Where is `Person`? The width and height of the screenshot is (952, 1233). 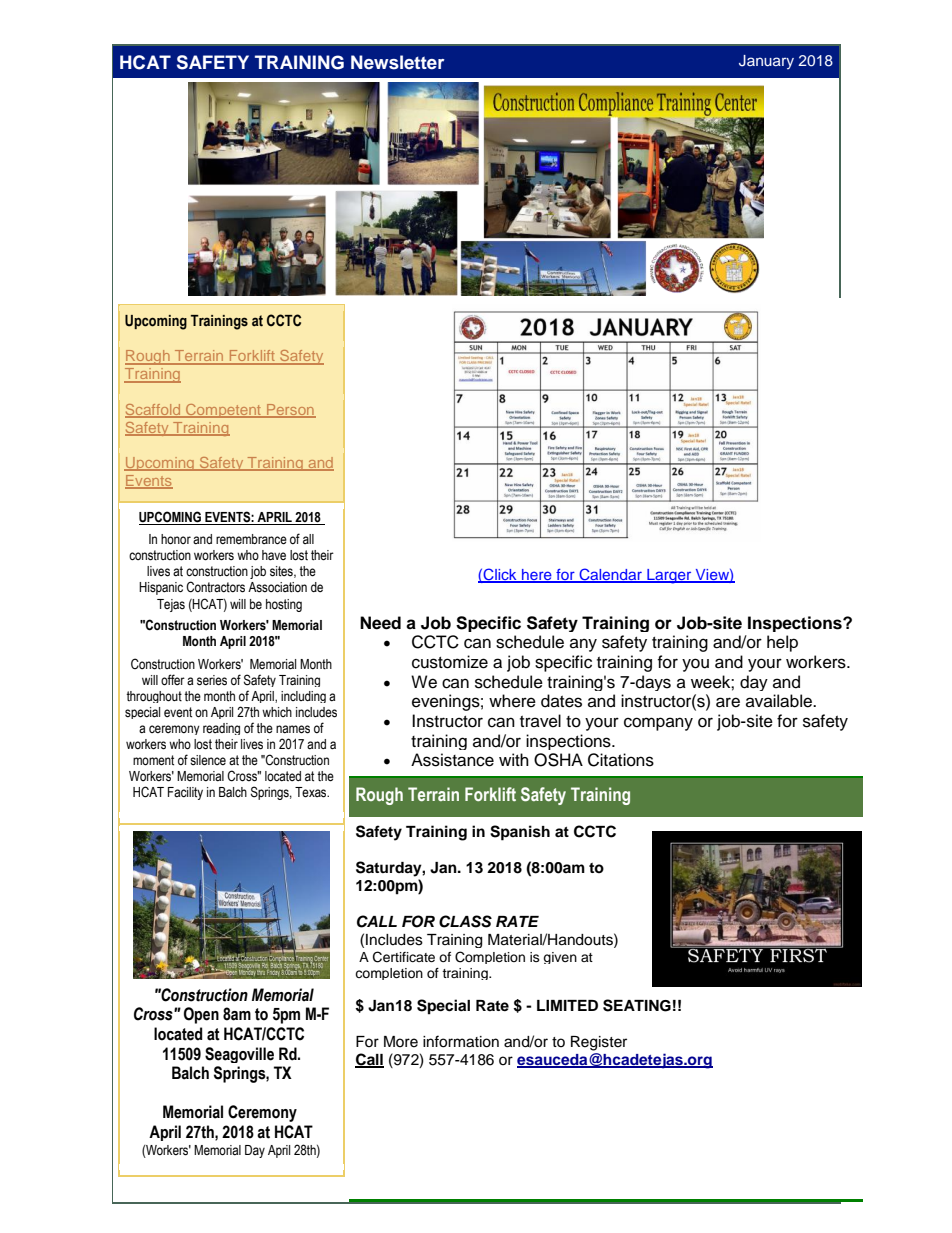
Person is located at coordinates (290, 410).
